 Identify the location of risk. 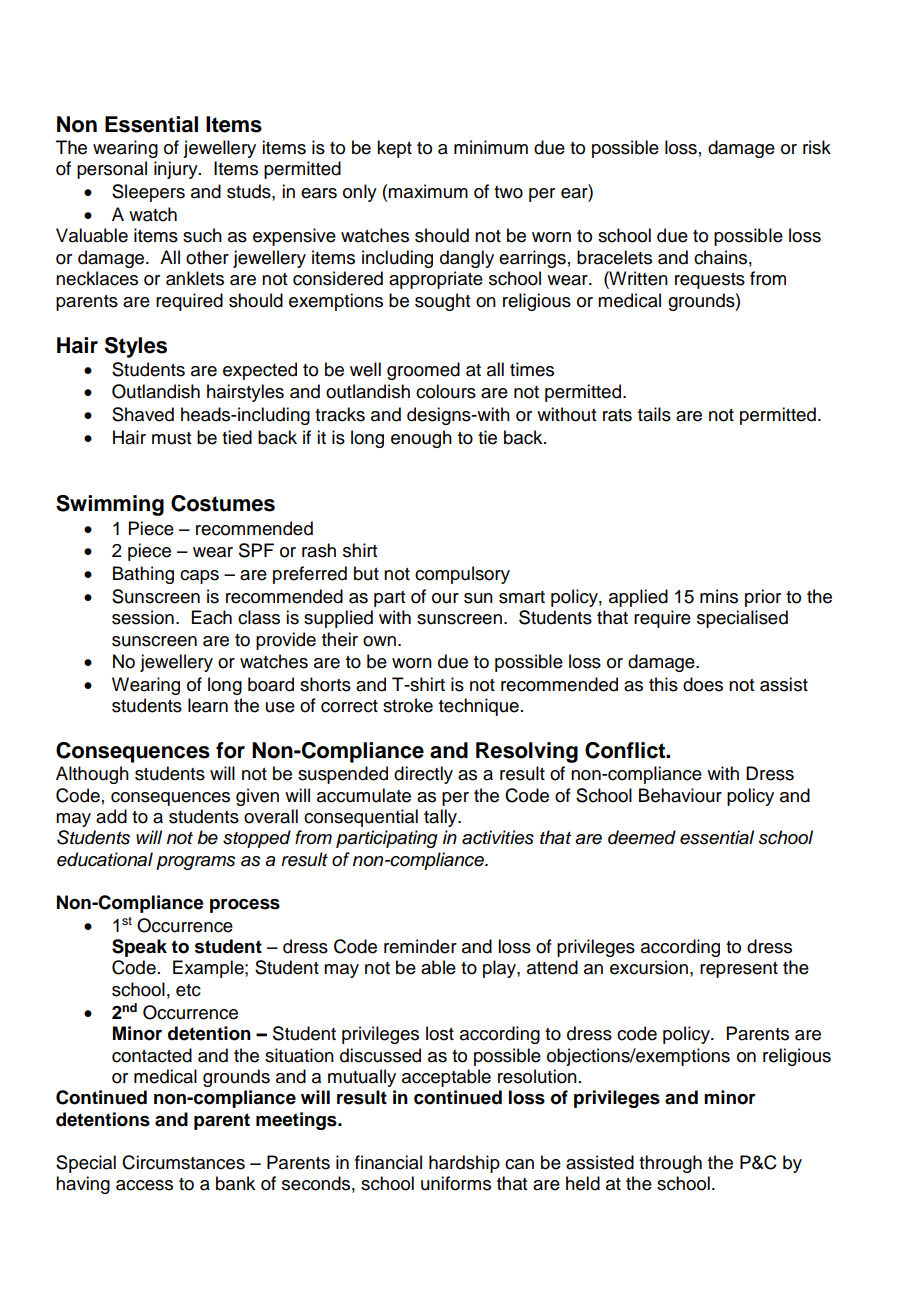
(817, 147).
